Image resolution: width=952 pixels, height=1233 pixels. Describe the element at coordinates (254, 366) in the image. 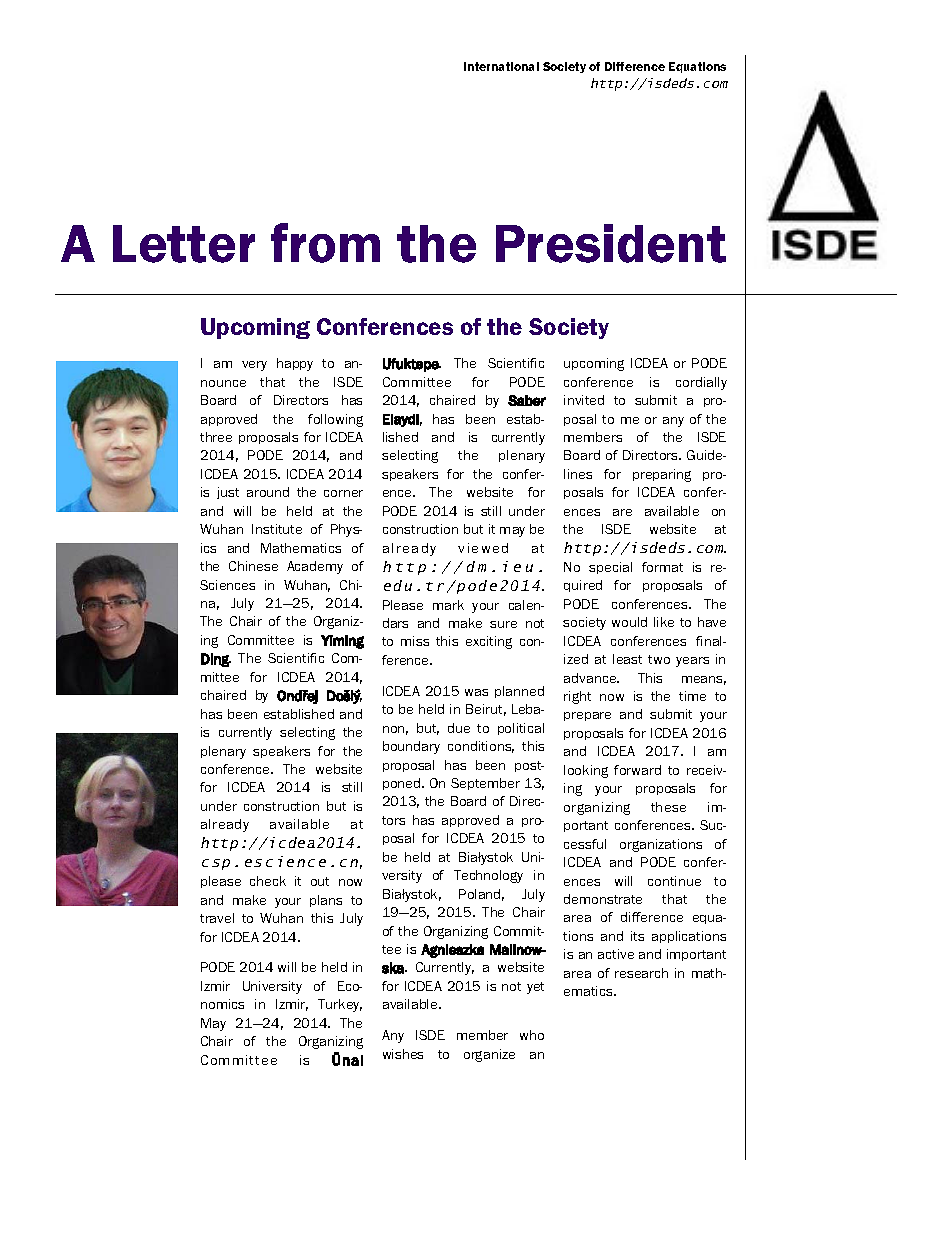

I see `very` at that location.
